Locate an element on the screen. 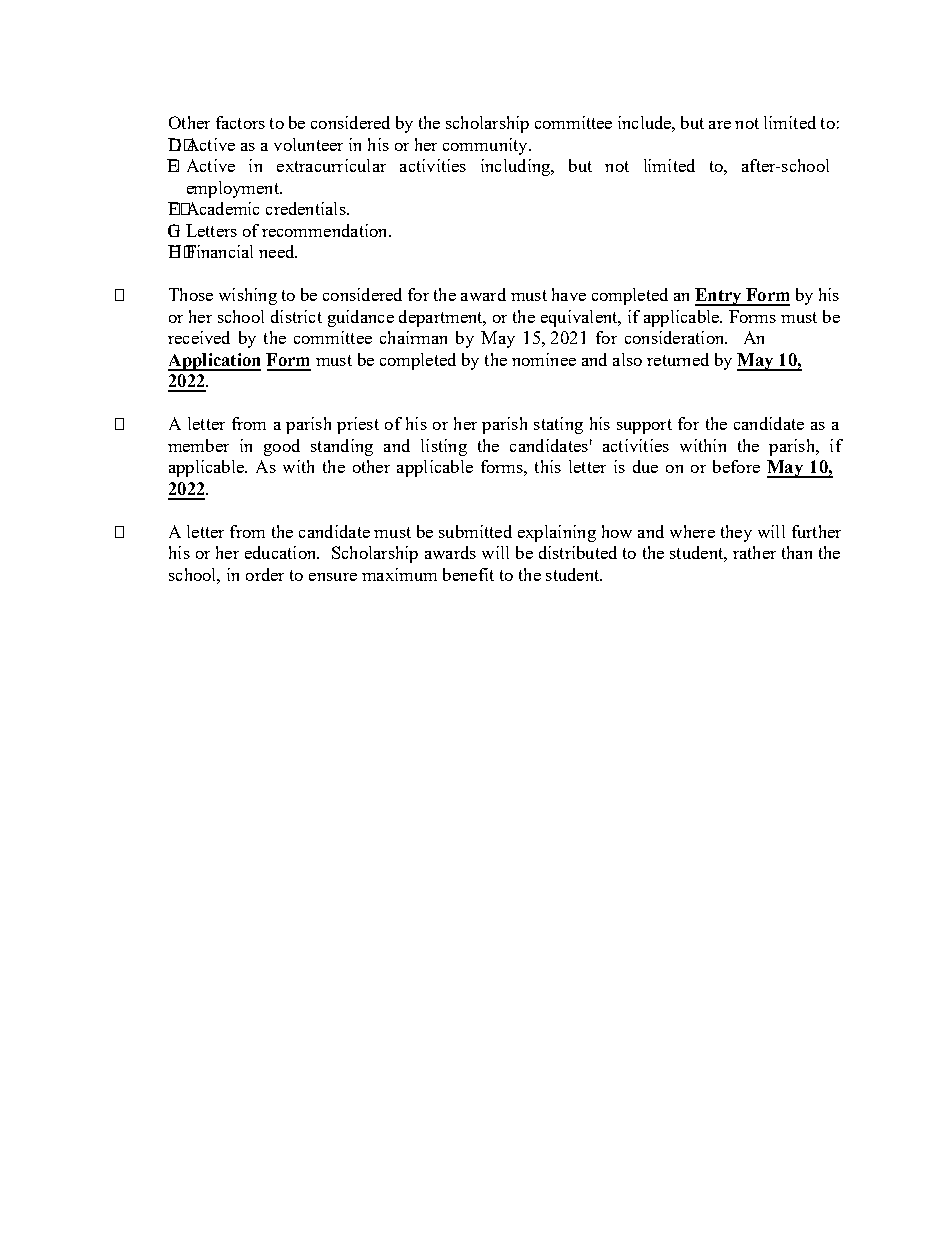  factors is located at coordinates (240, 122).
